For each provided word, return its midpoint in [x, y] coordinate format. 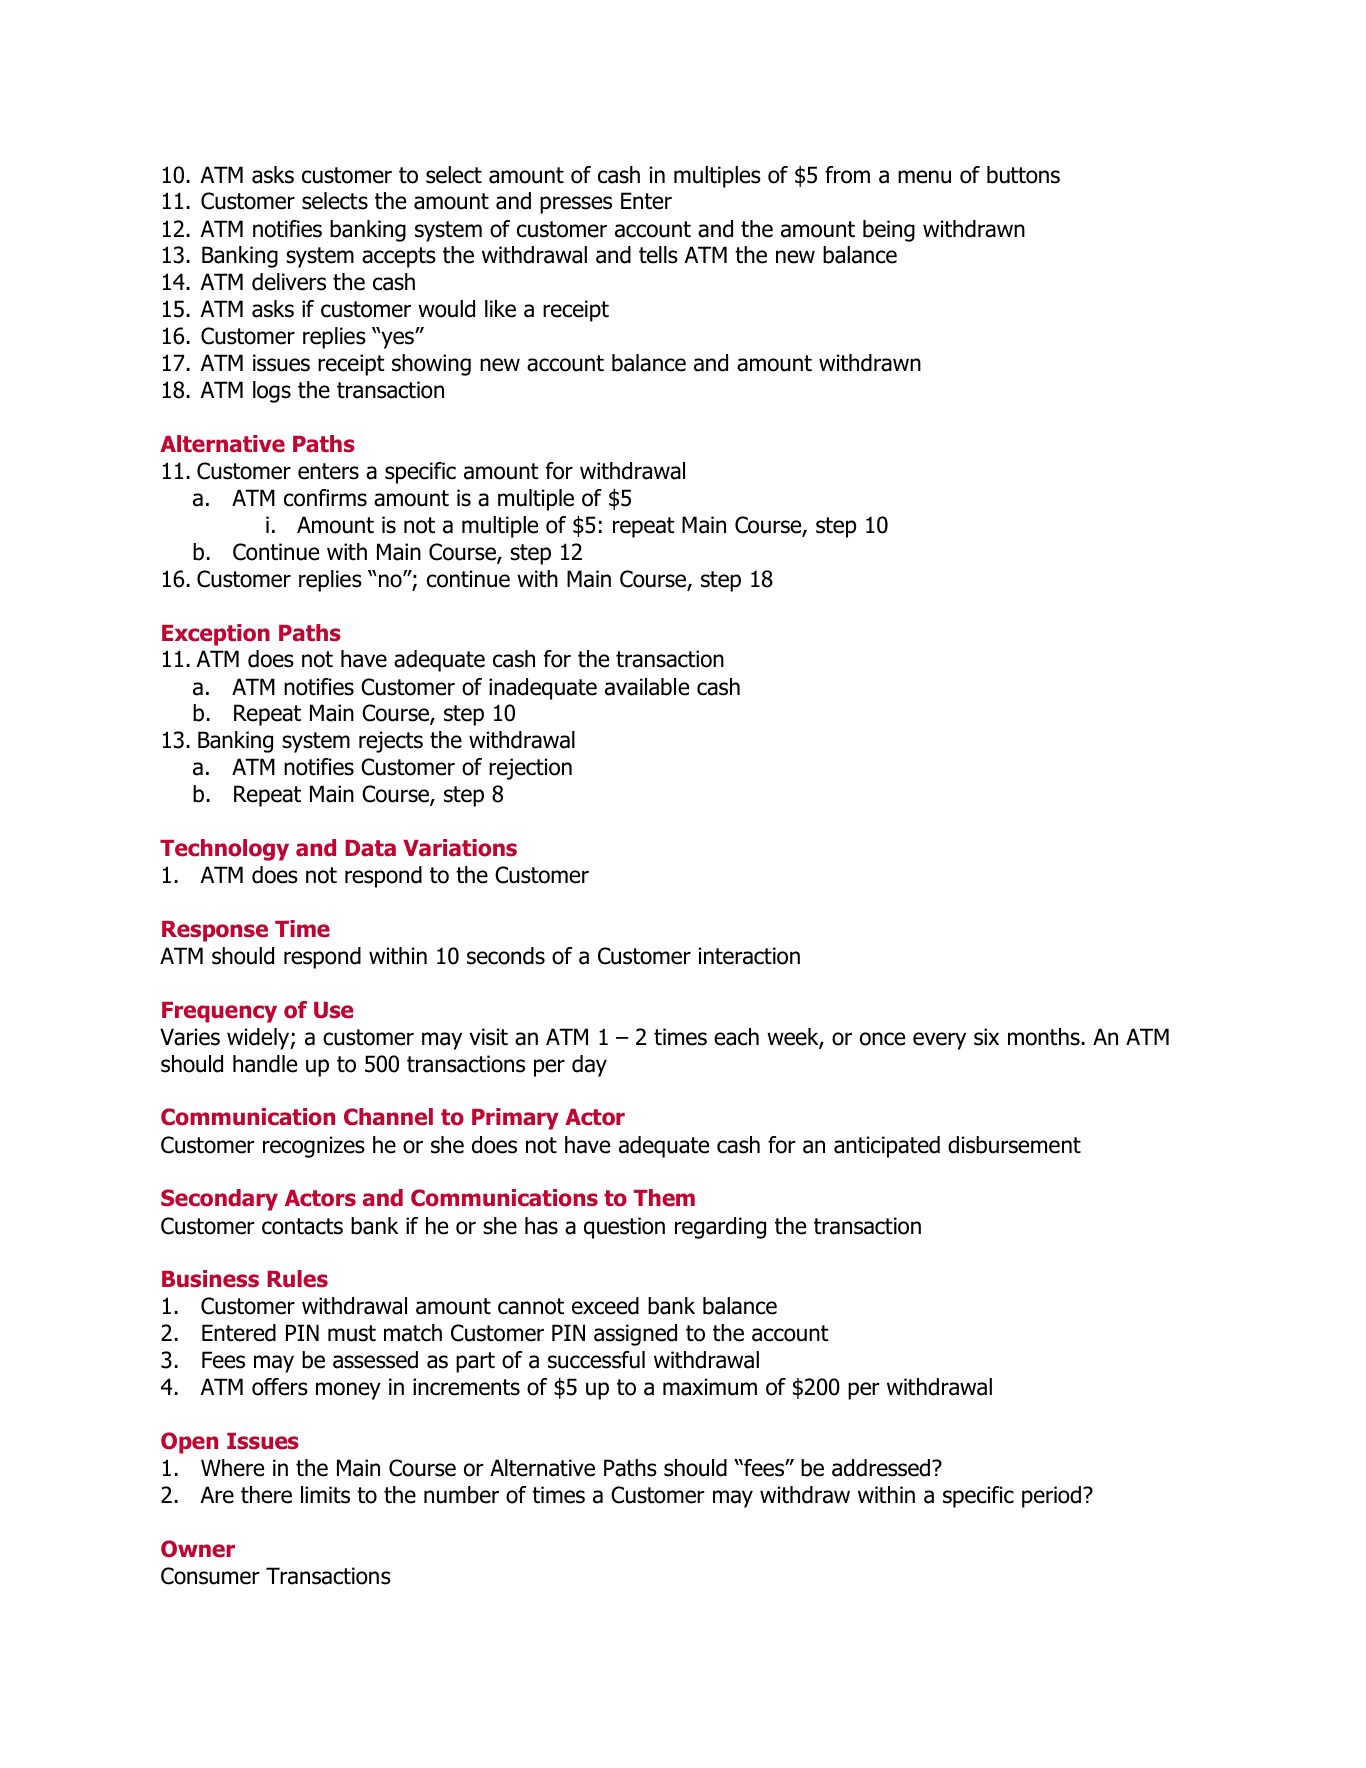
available [647, 687]
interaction [749, 956]
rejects [391, 742]
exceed [605, 1306]
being [889, 231]
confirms [325, 498]
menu [924, 177]
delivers [289, 282]
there [266, 1495]
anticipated [887, 1147]
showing [431, 365]
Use [333, 1010]
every [939, 1041]
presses [576, 205]
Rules [297, 1279]
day [589, 1066]
